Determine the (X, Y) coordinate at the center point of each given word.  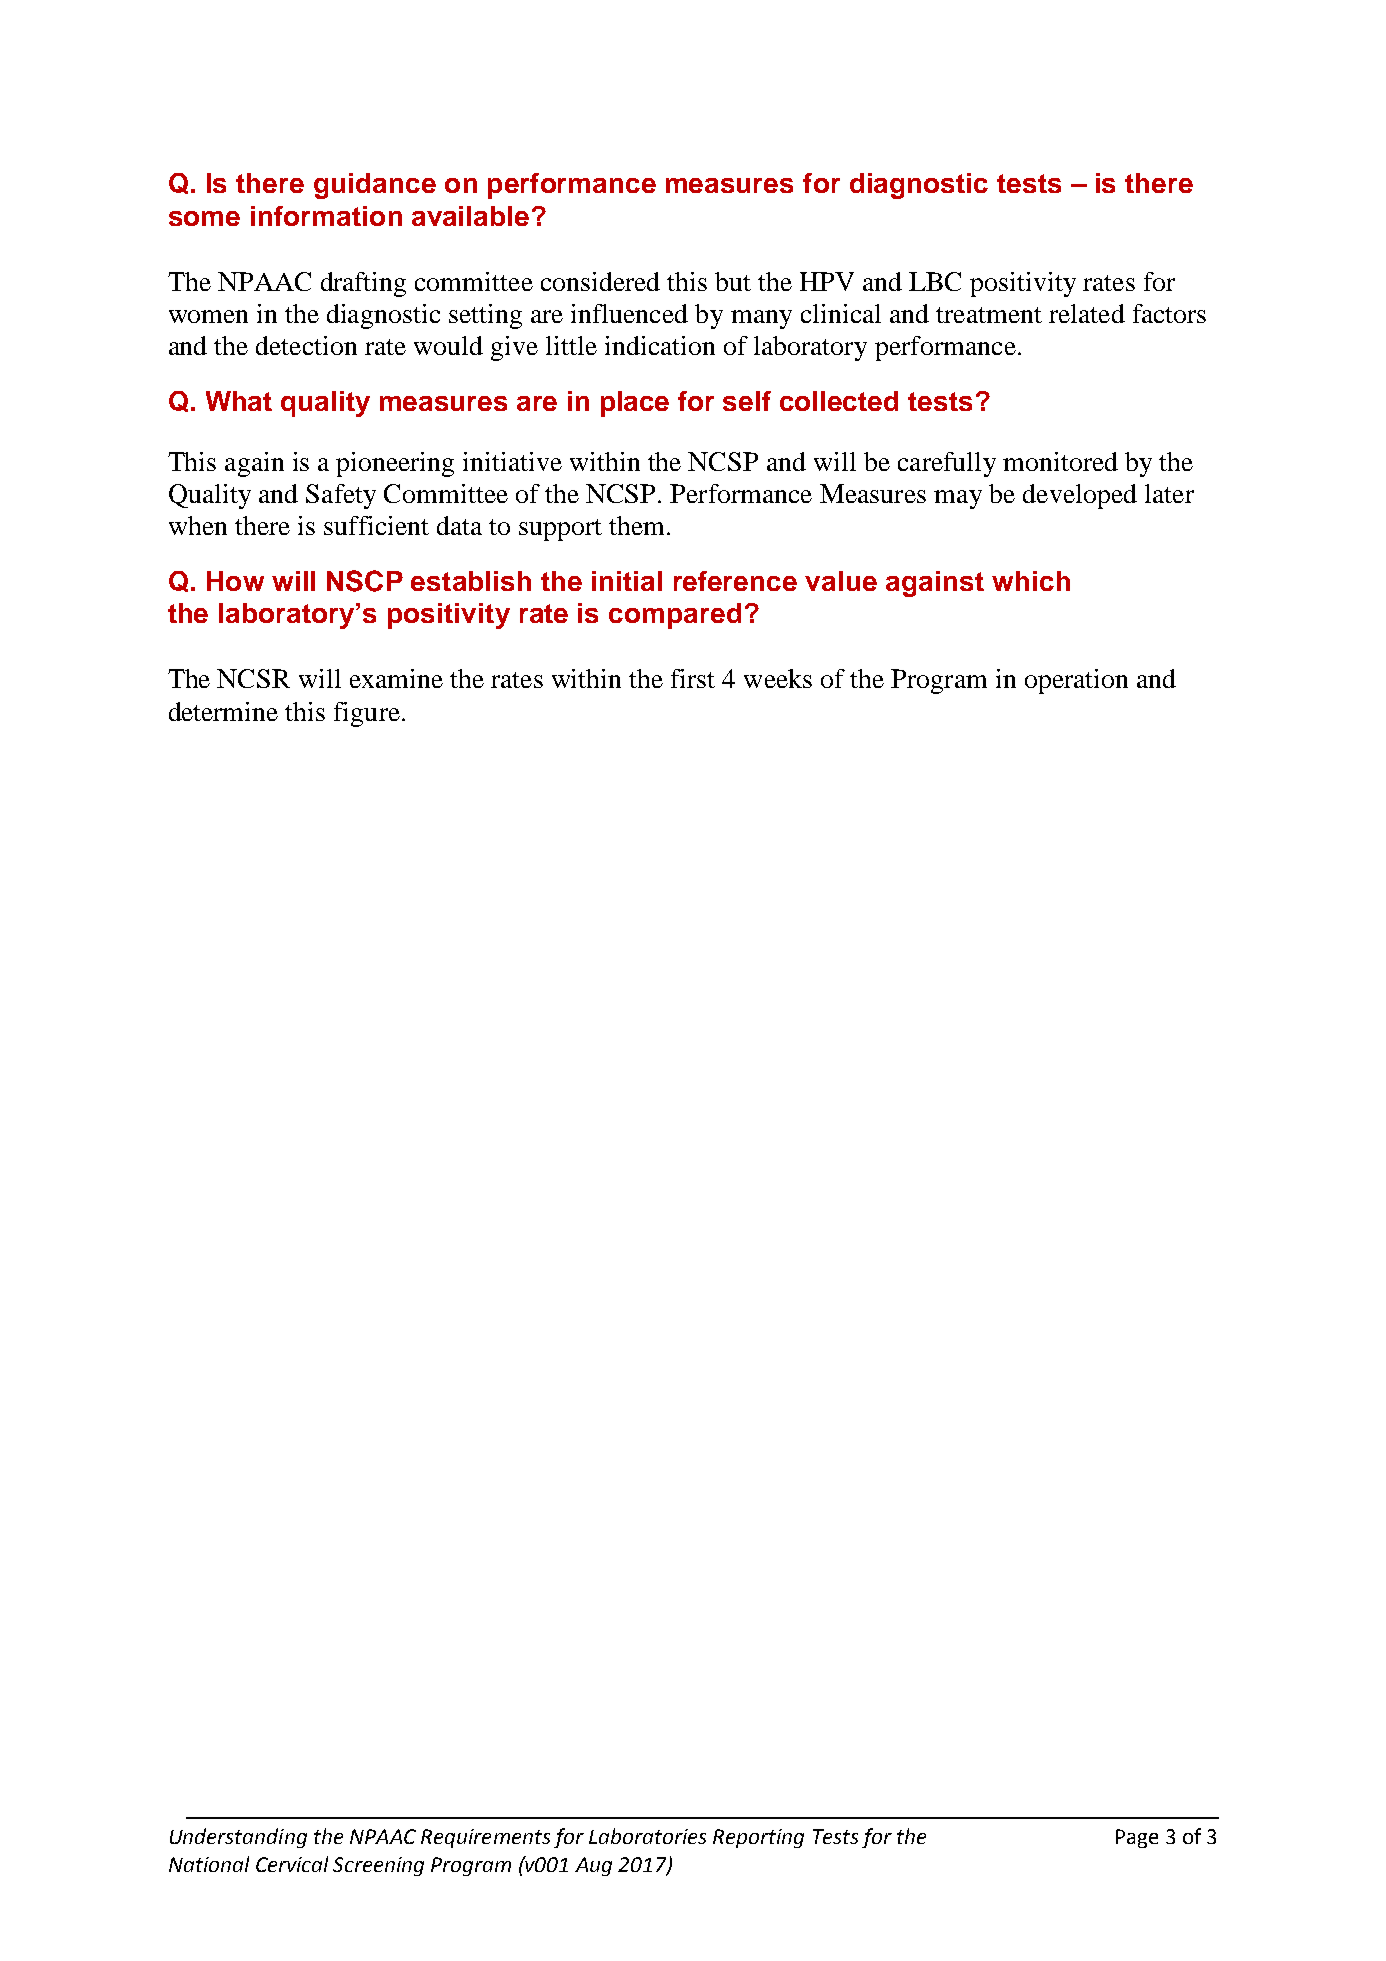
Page (1137, 1838)
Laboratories (647, 1836)
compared (675, 616)
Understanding (238, 1838)
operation (1076, 681)
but (733, 281)
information (326, 216)
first (693, 678)
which (1031, 581)
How (235, 581)
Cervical (292, 1864)
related (1087, 313)
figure (367, 714)
